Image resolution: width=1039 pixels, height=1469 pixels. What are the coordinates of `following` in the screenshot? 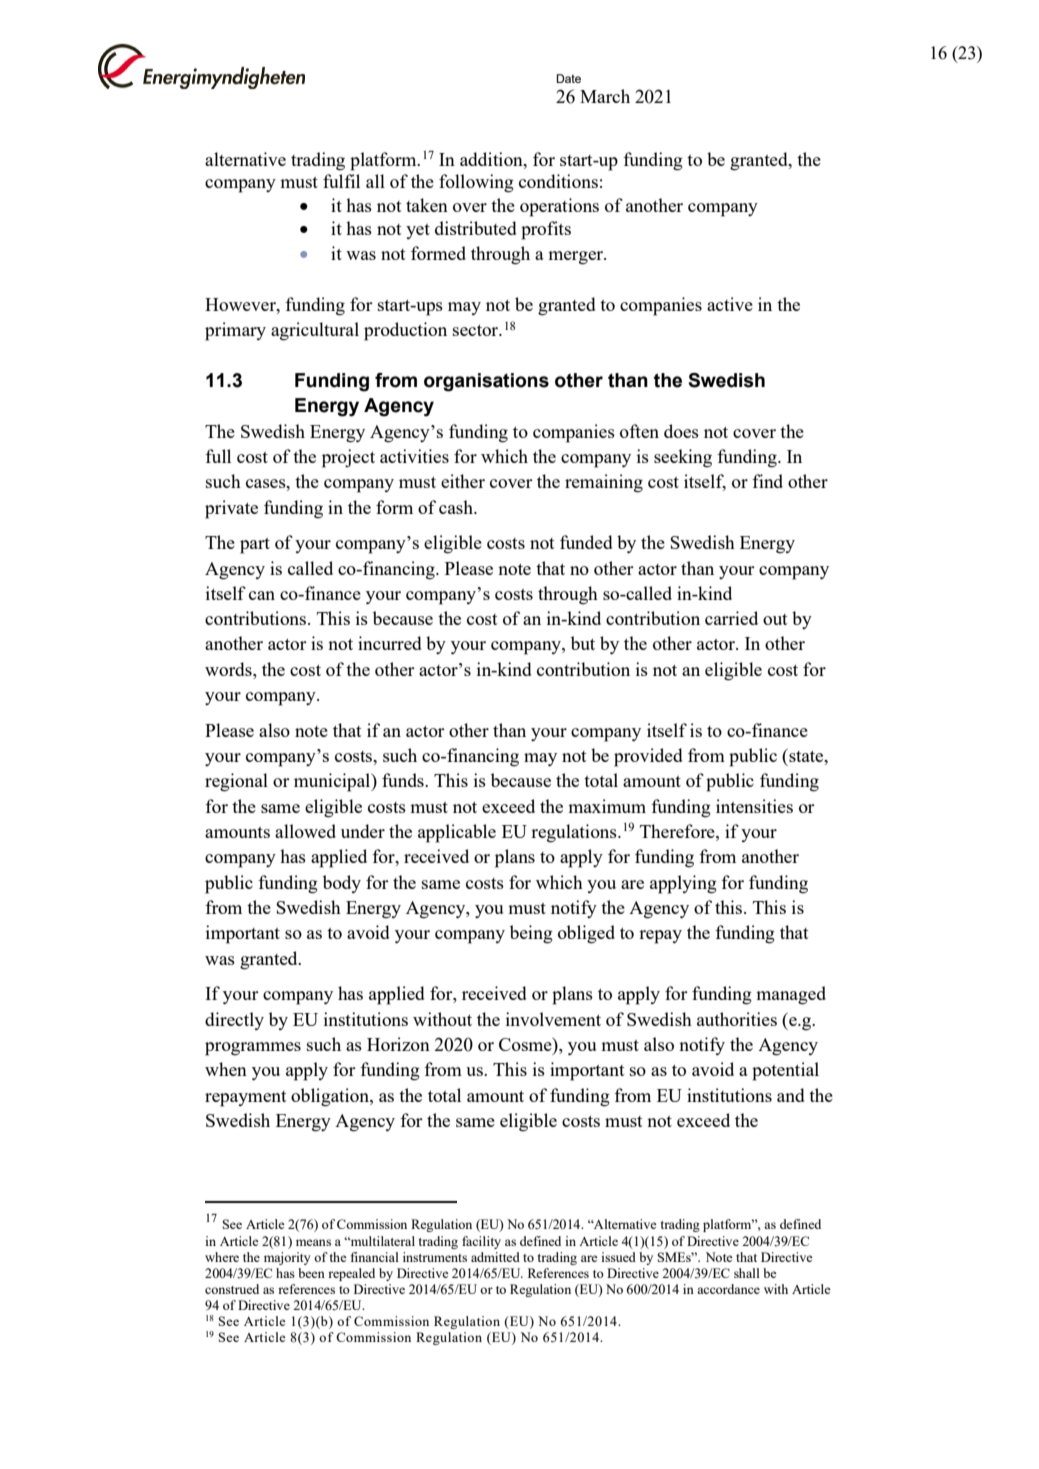 It's located at (476, 183).
